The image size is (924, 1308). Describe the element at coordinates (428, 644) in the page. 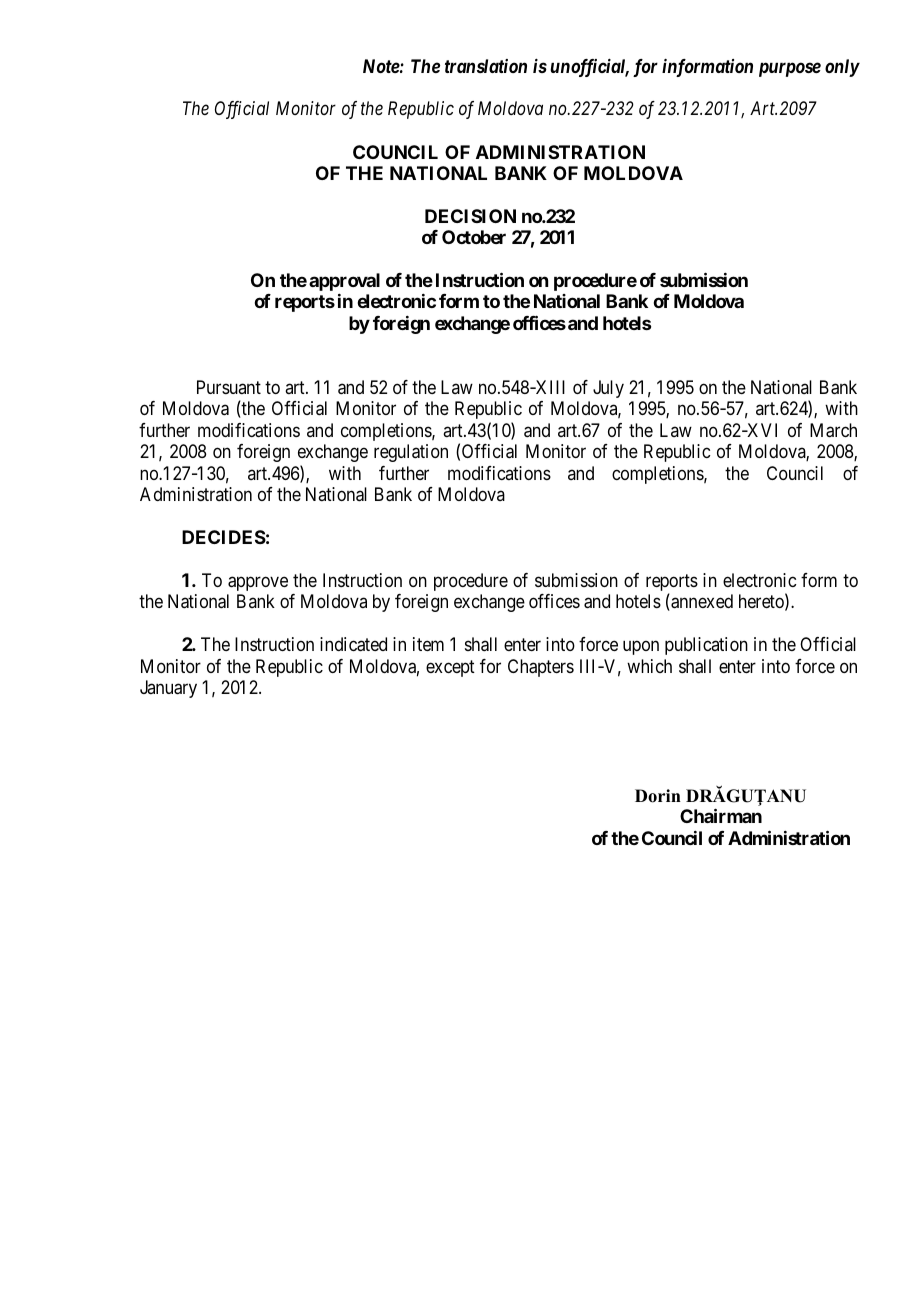

I see `item` at that location.
